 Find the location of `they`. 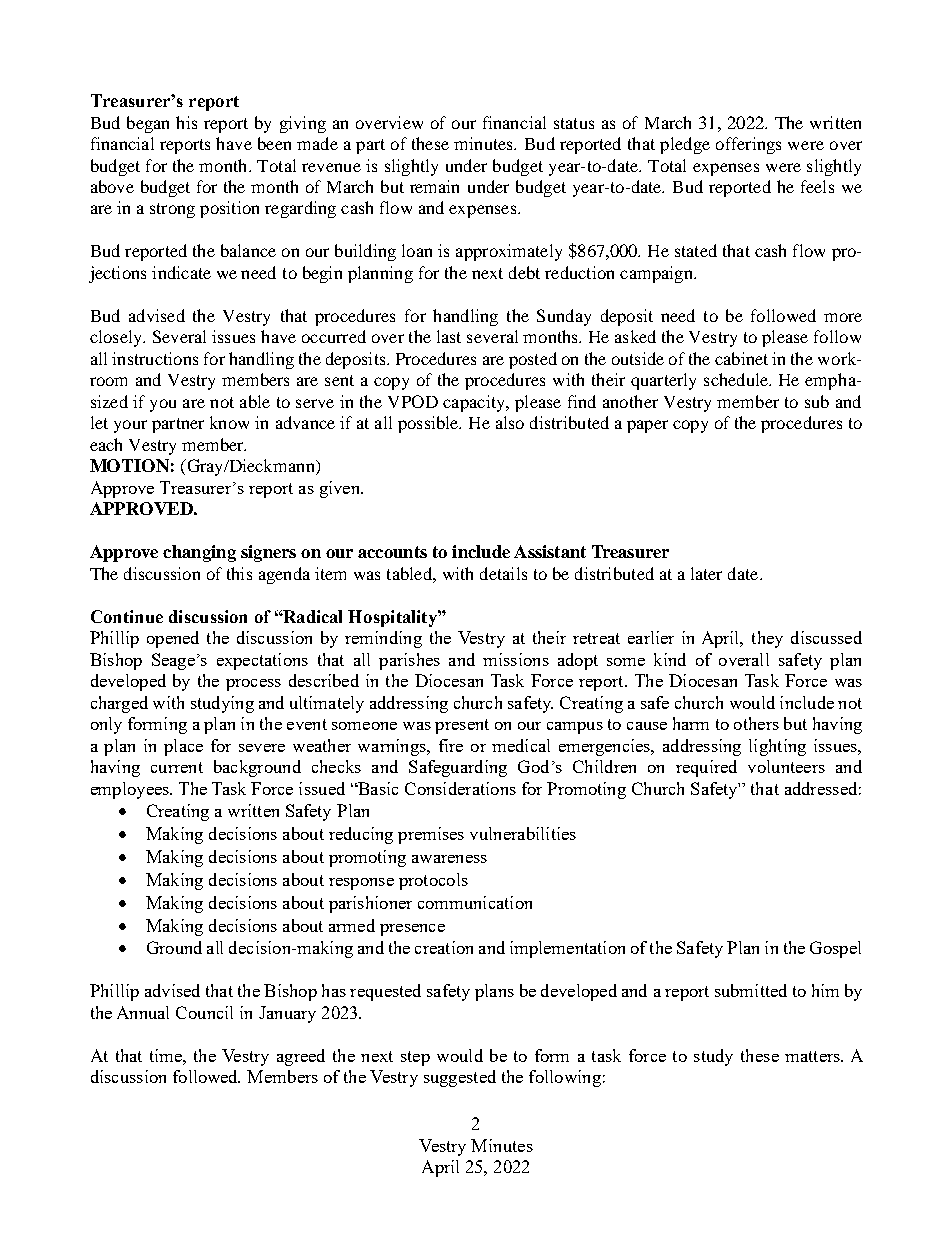

they is located at coordinates (767, 639).
